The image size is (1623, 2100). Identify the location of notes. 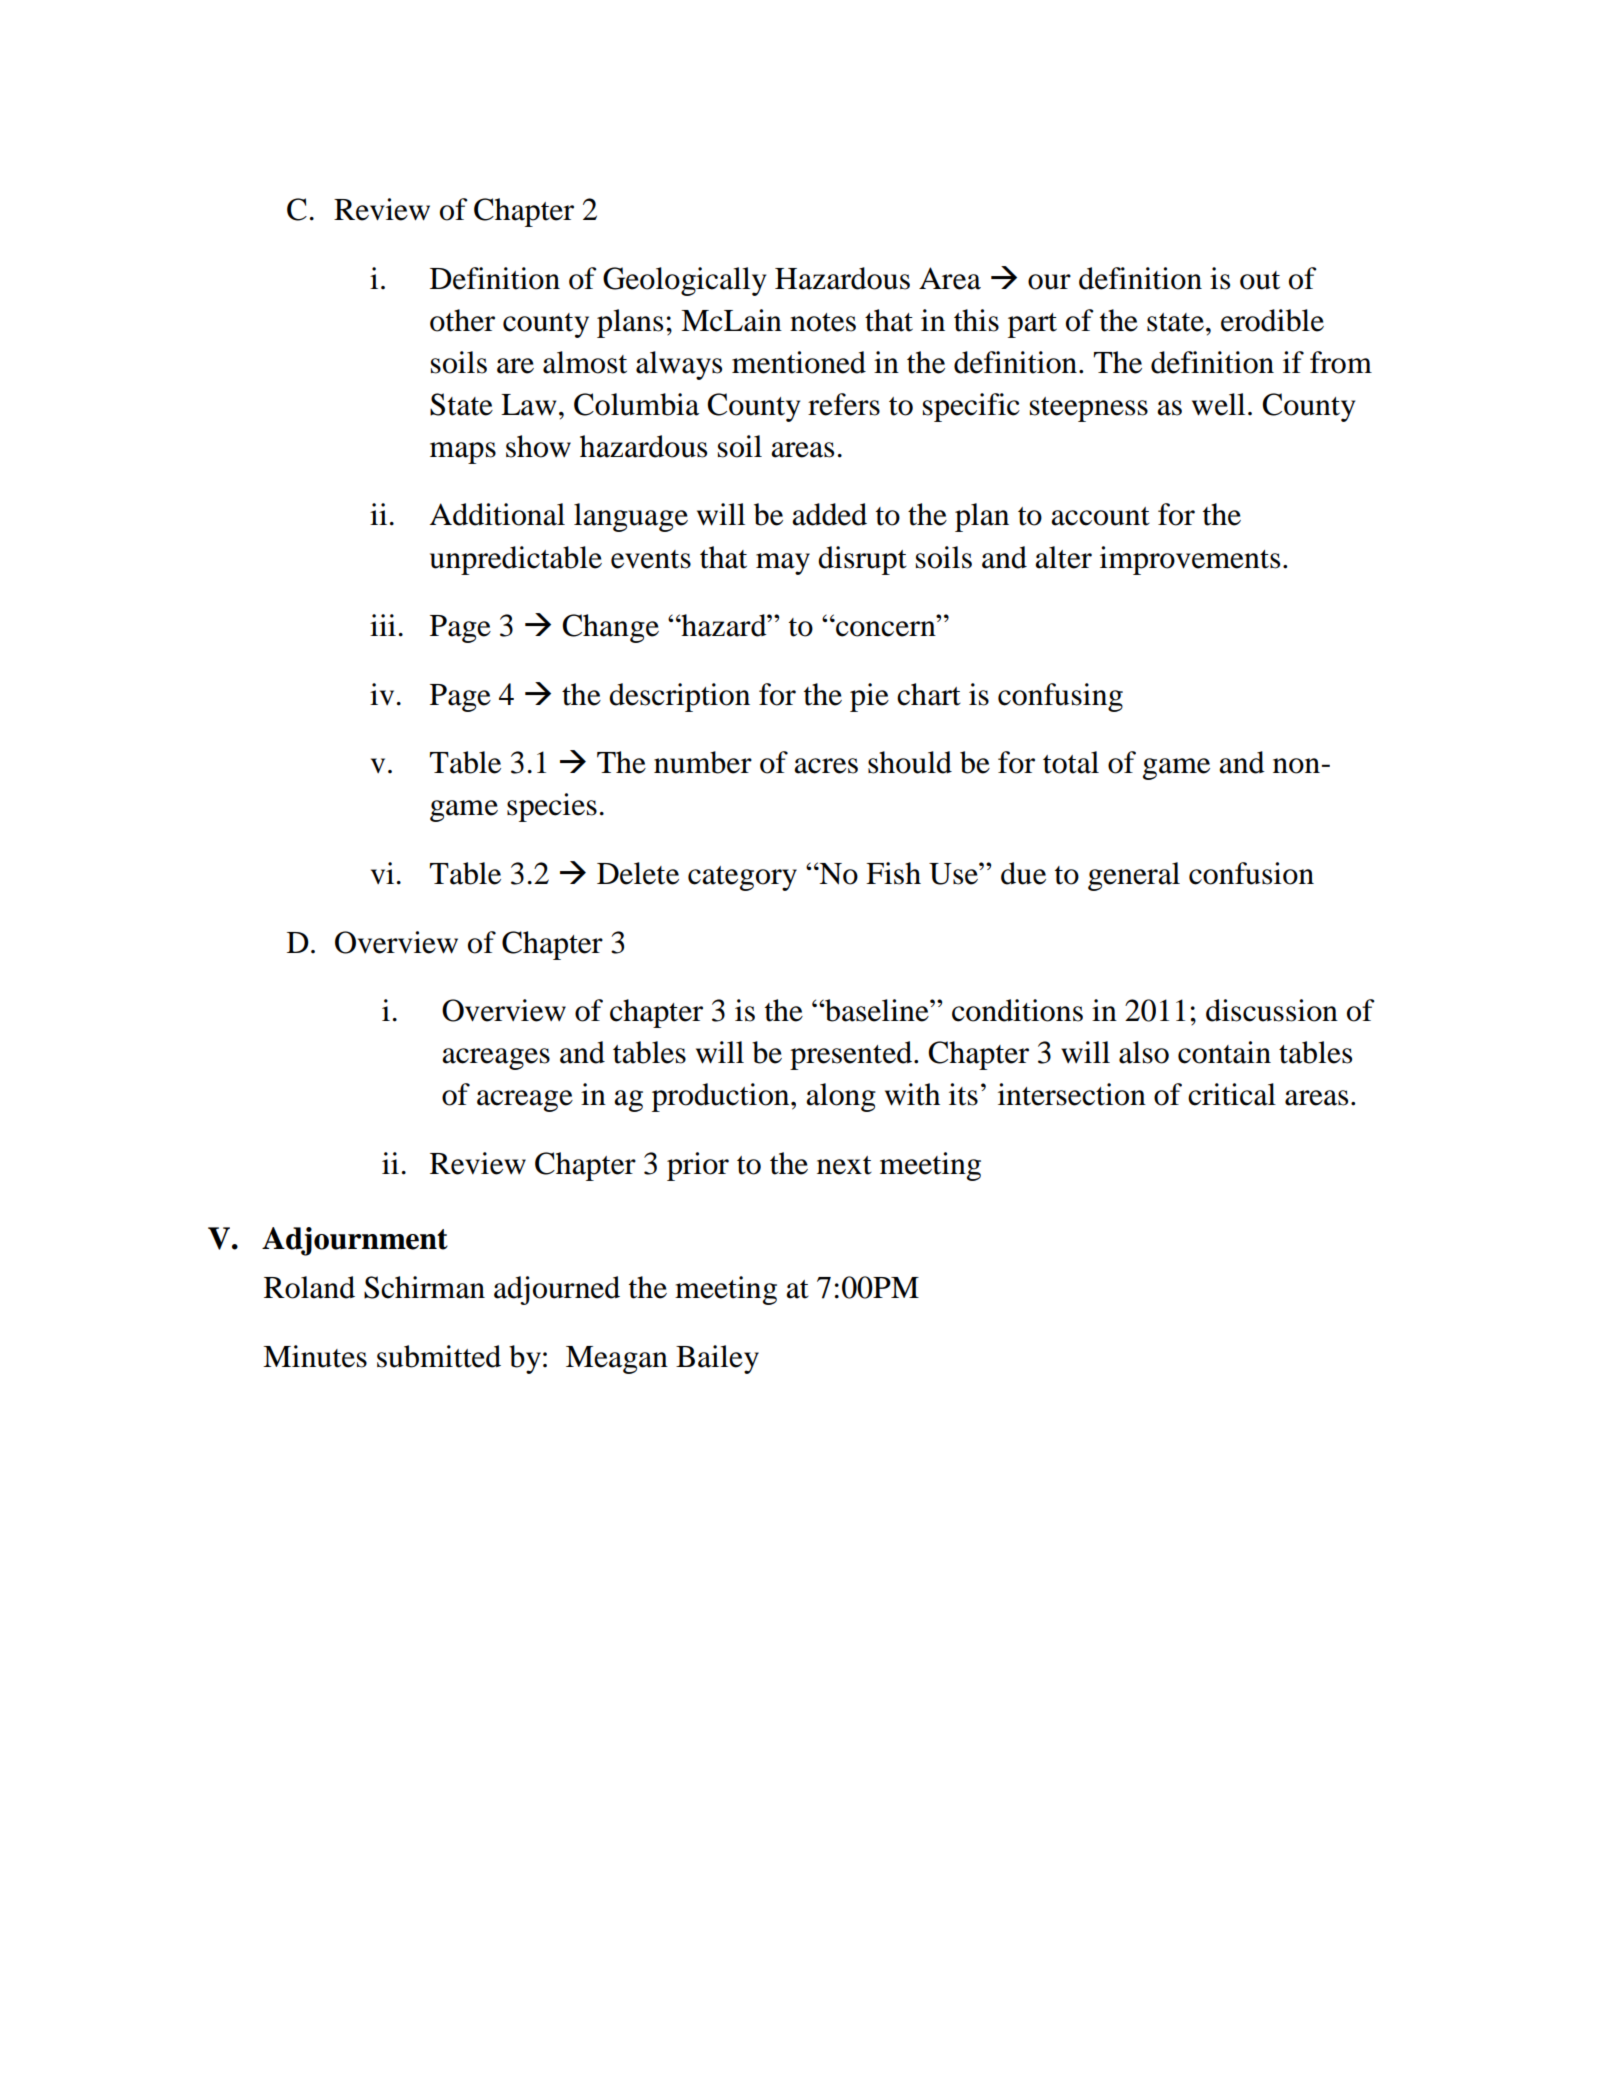
(823, 322).
